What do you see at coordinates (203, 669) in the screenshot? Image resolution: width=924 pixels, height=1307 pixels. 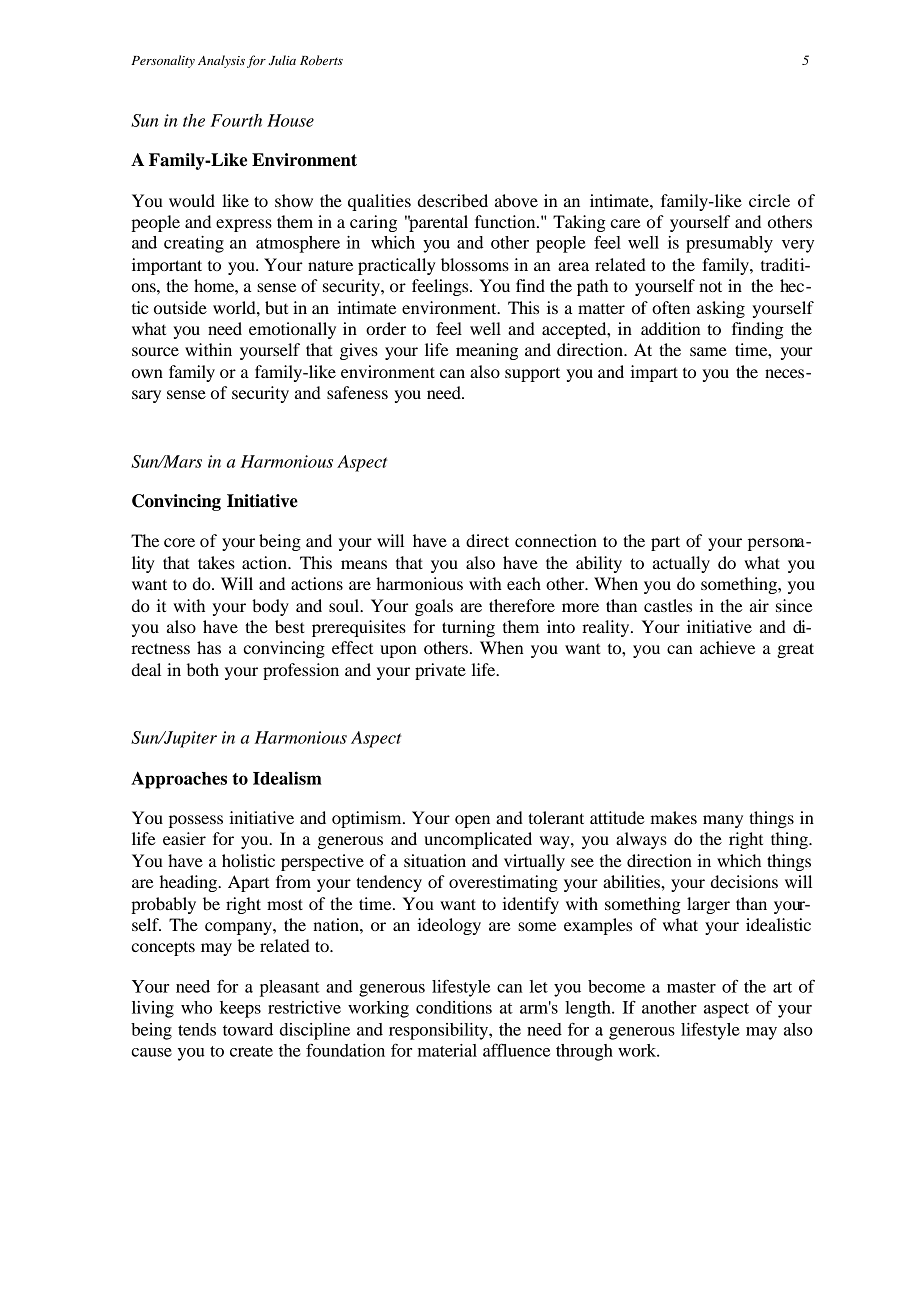 I see `both` at bounding box center [203, 669].
